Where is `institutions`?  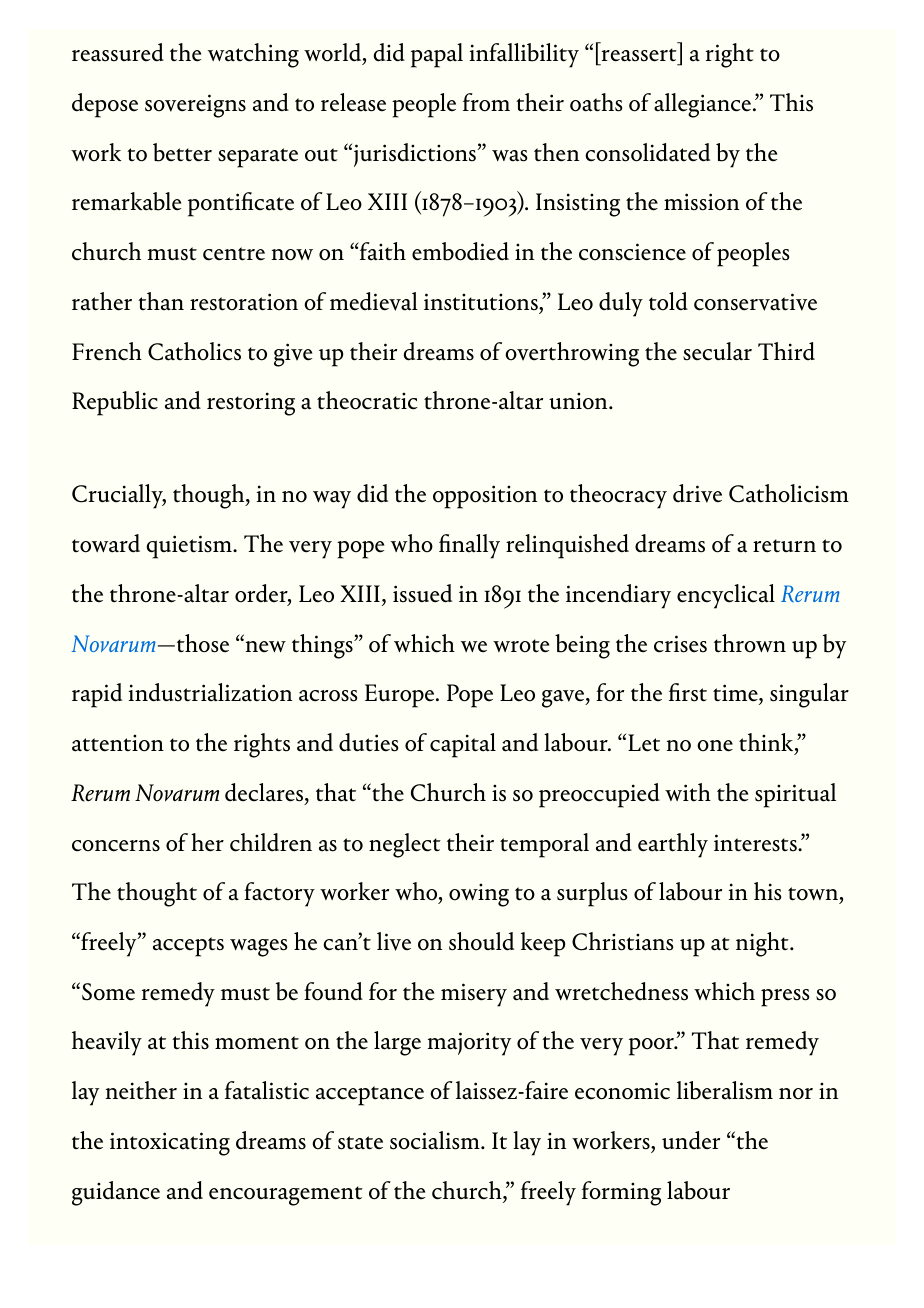
institutions is located at coordinates (482, 302).
